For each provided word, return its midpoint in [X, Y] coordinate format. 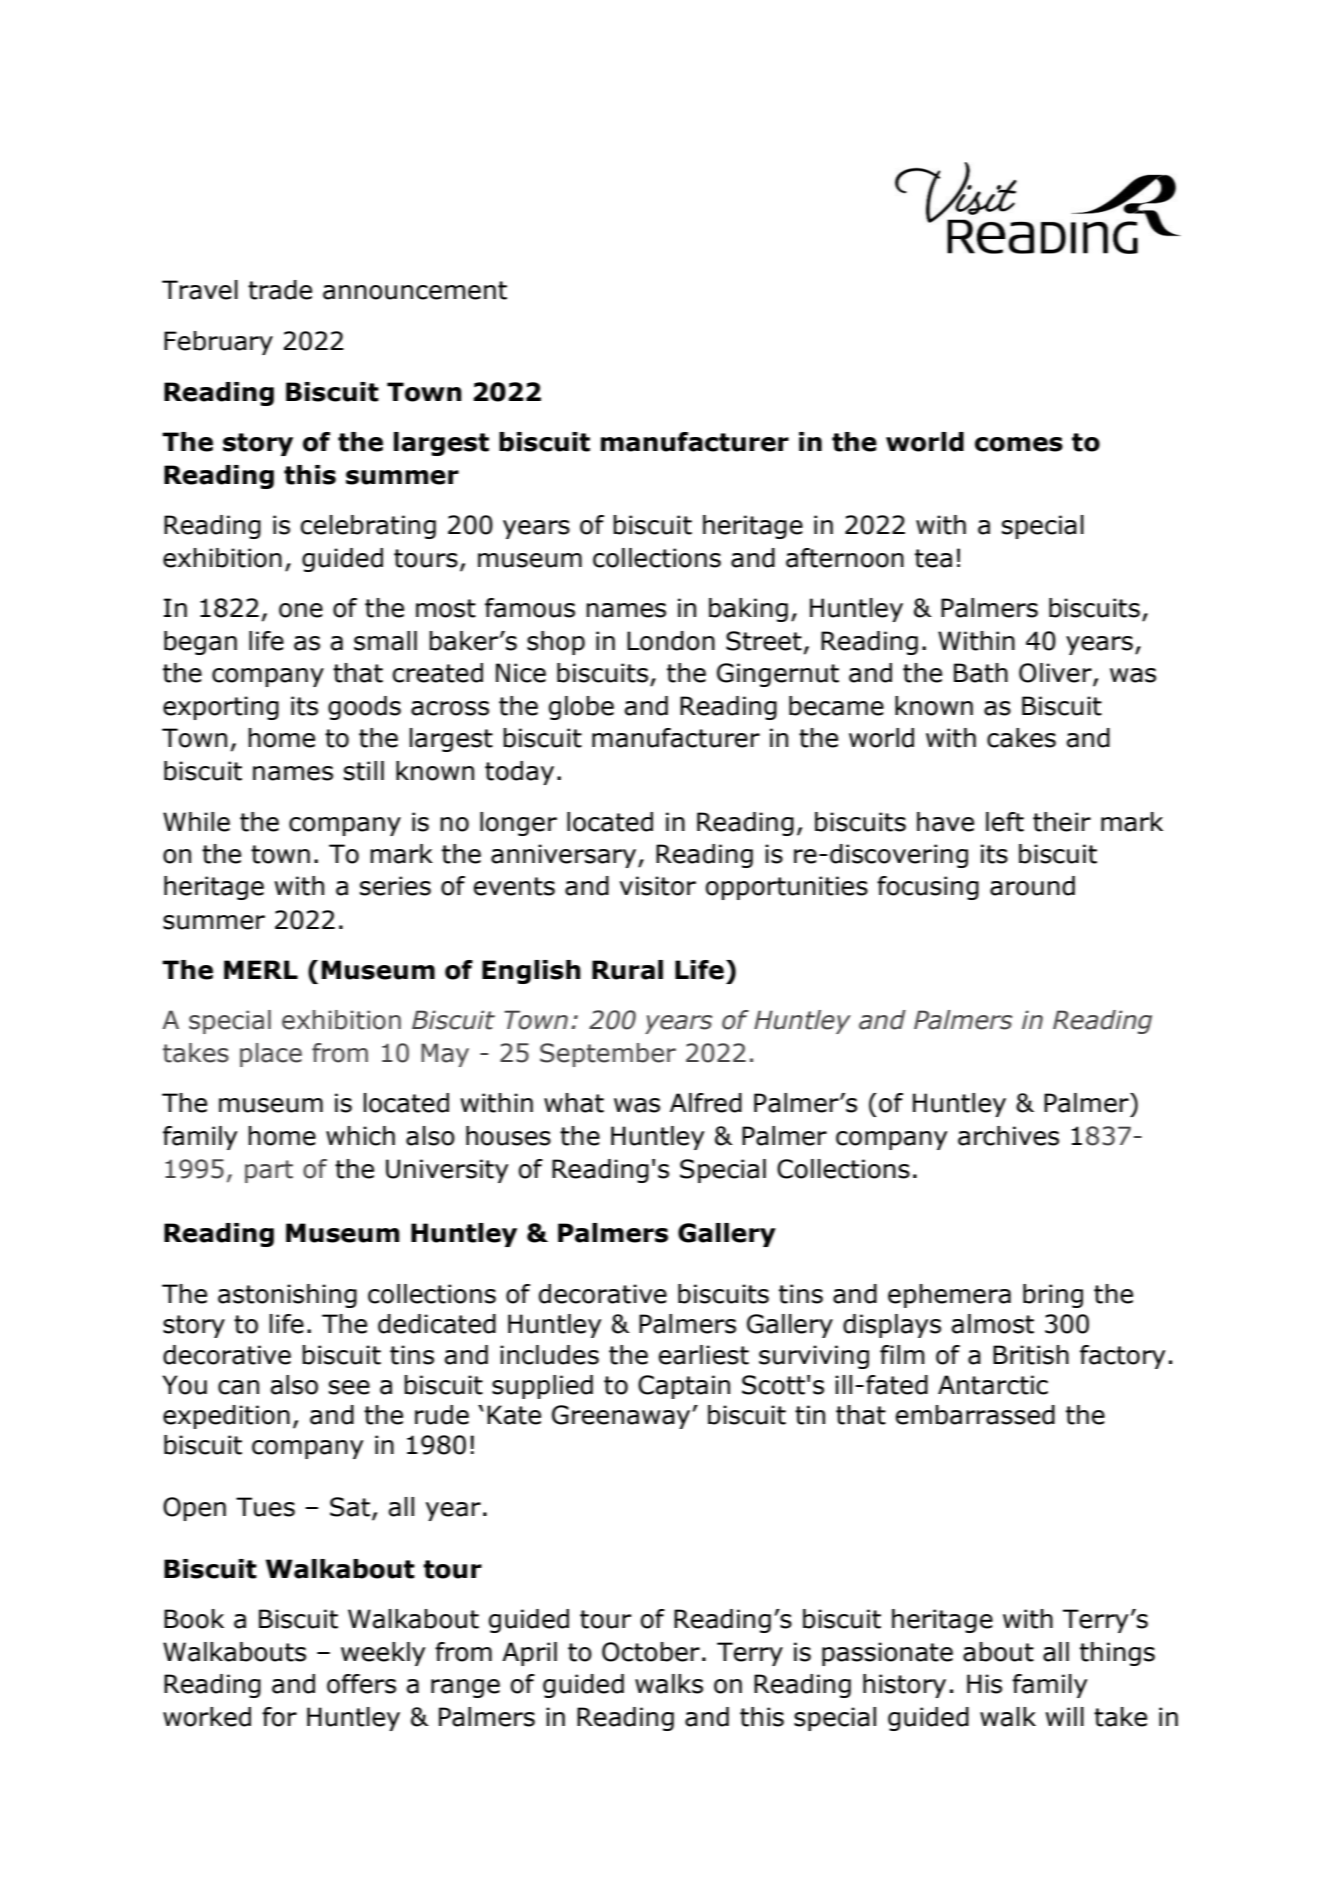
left [1005, 822]
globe [581, 708]
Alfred [706, 1103]
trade [280, 290]
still [364, 771]
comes [1019, 444]
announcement [415, 290]
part [269, 1171]
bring [1053, 1296]
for [279, 1717]
